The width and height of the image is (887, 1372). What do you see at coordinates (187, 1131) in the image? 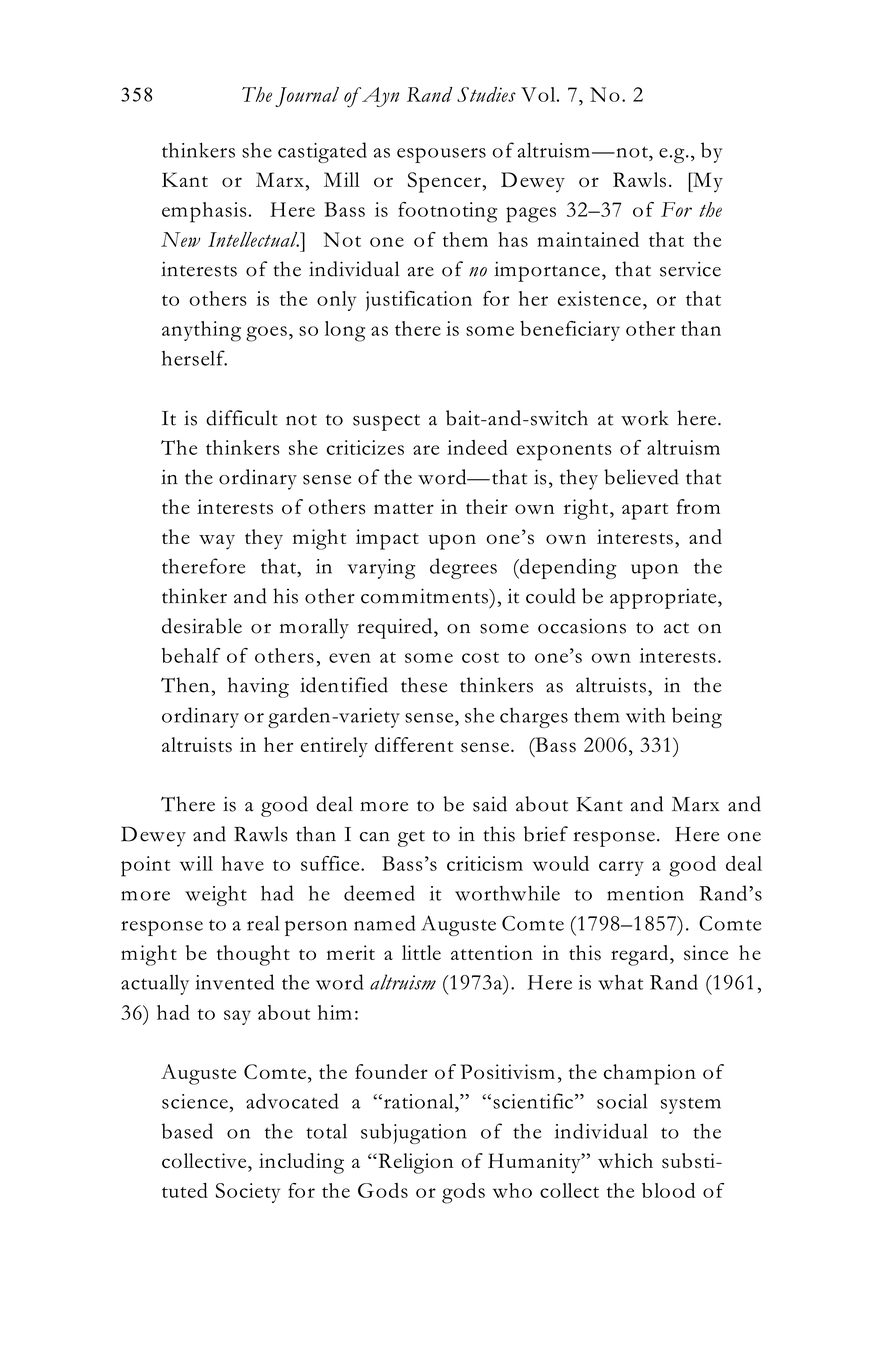
I see `based` at bounding box center [187, 1131].
